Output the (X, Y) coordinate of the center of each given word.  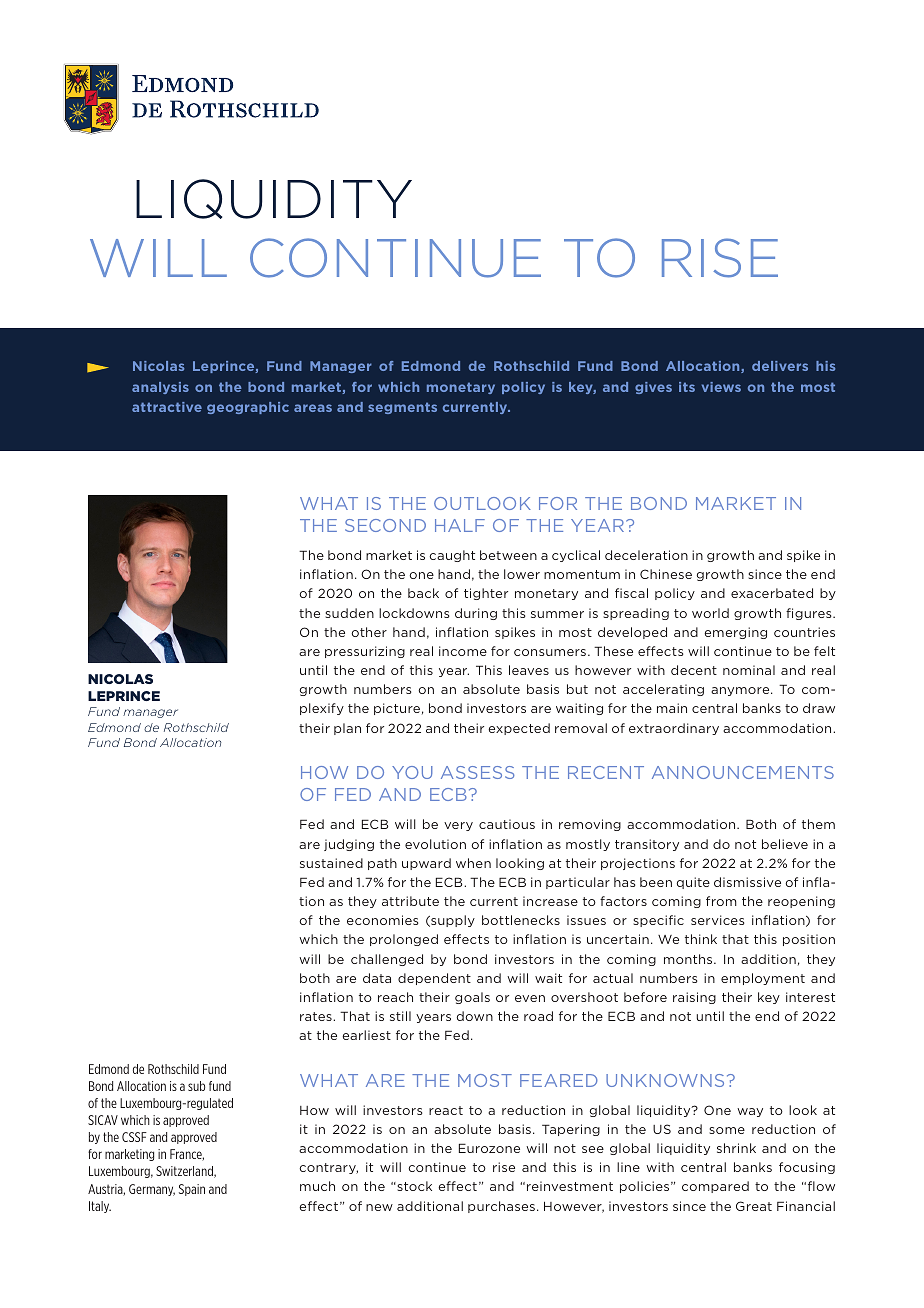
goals (472, 998)
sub (196, 1086)
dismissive (747, 882)
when (473, 863)
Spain (192, 1190)
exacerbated (772, 593)
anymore (741, 691)
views (721, 387)
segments (402, 408)
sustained (331, 863)
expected (519, 729)
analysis (160, 388)
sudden (349, 613)
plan (347, 729)
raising (694, 998)
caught (452, 556)
